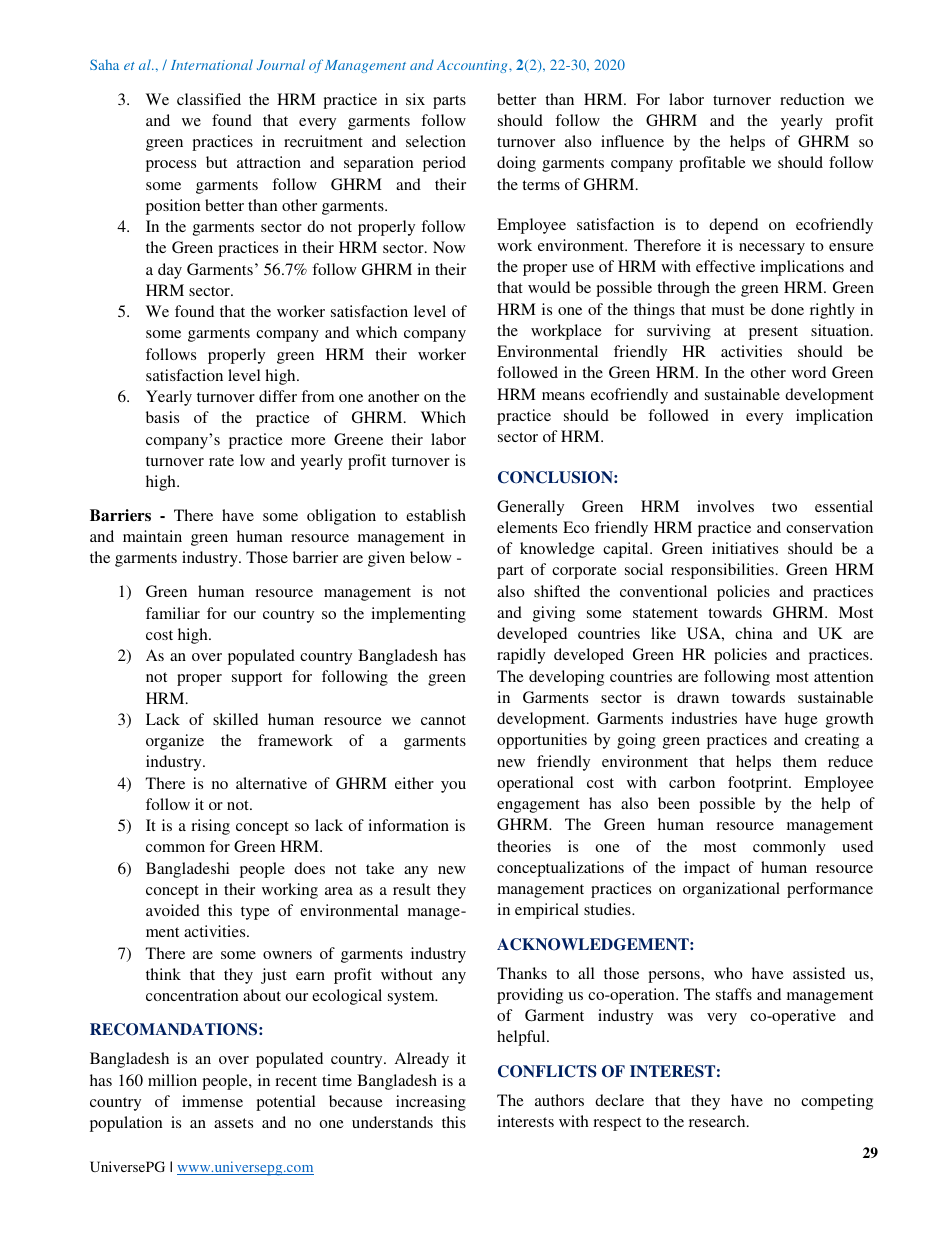 Image resolution: width=952 pixels, height=1233 pixels. What do you see at coordinates (809, 372) in the page?
I see `word` at bounding box center [809, 372].
